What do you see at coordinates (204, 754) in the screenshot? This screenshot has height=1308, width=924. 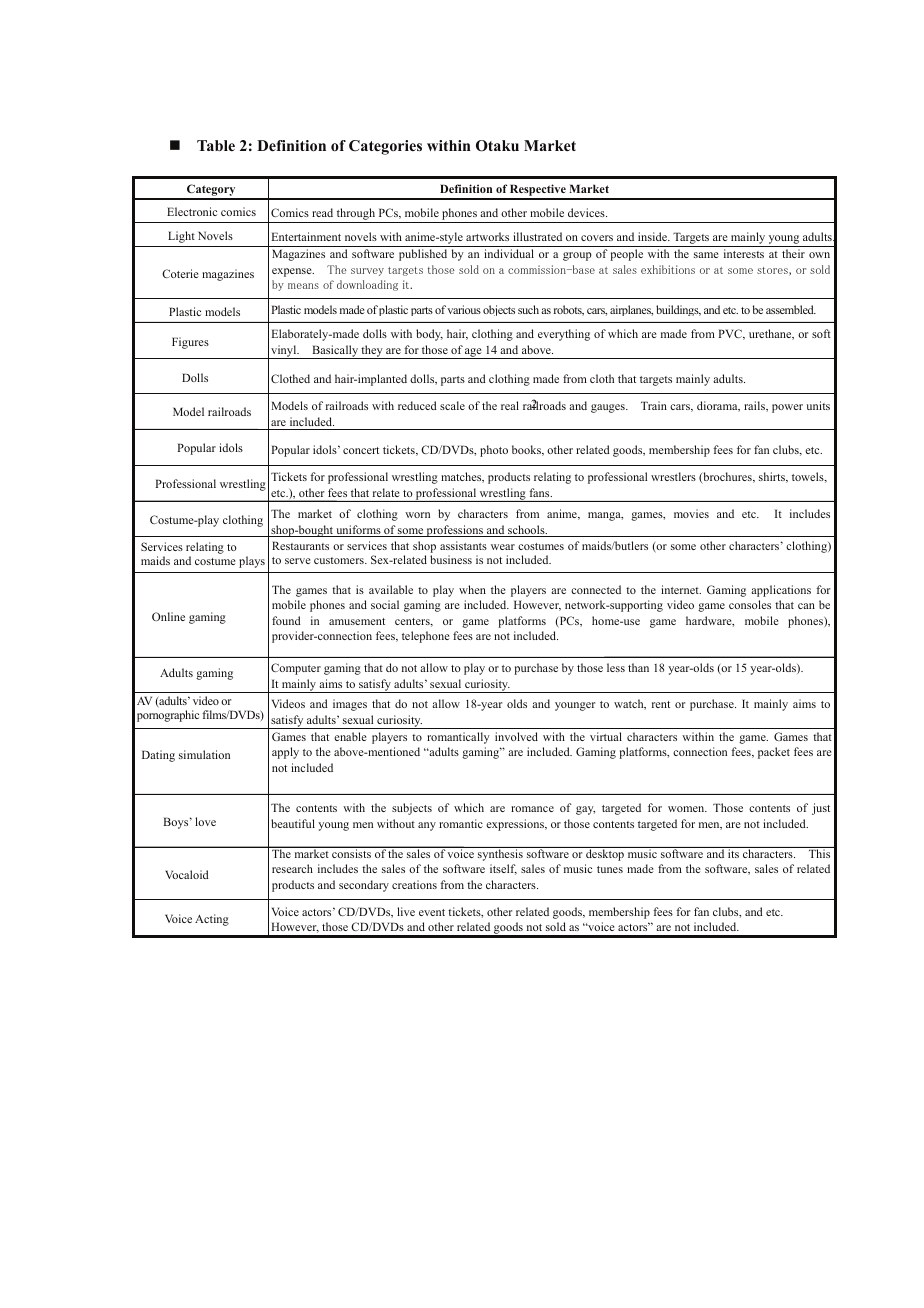 I see `simulation` at bounding box center [204, 754].
